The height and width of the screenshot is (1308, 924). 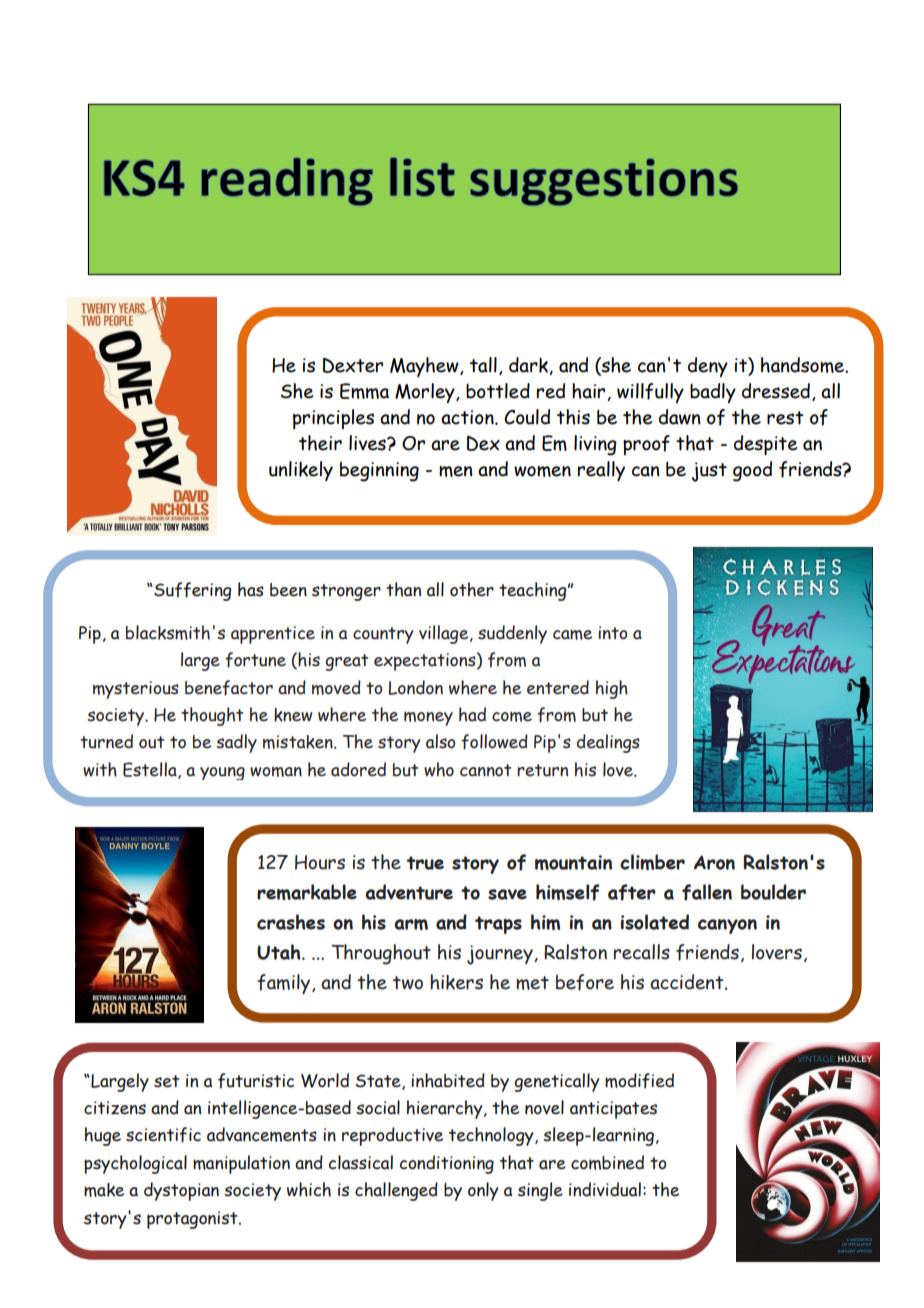 I want to click on only, so click(x=483, y=1191).
